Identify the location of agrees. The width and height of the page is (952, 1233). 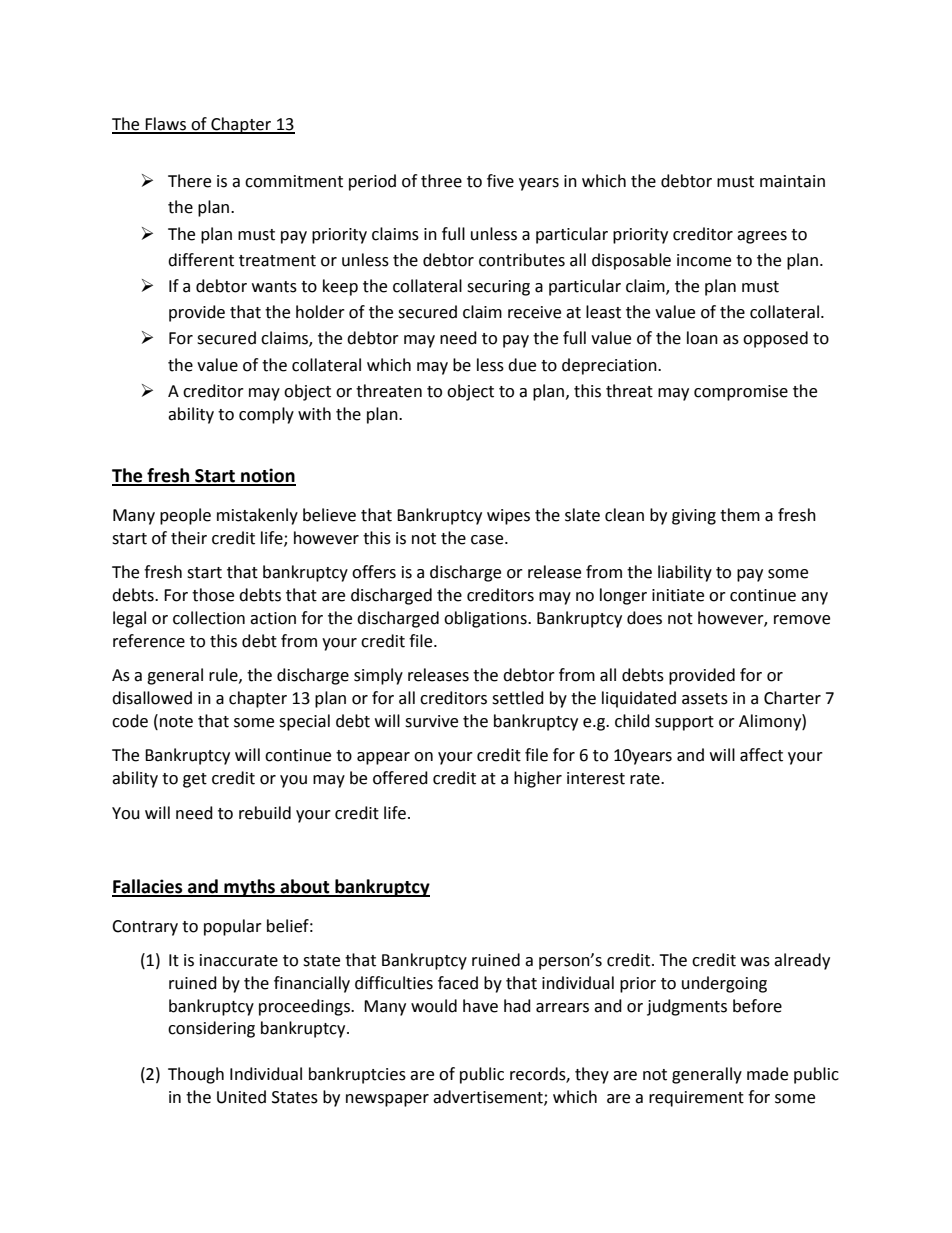
(762, 237).
